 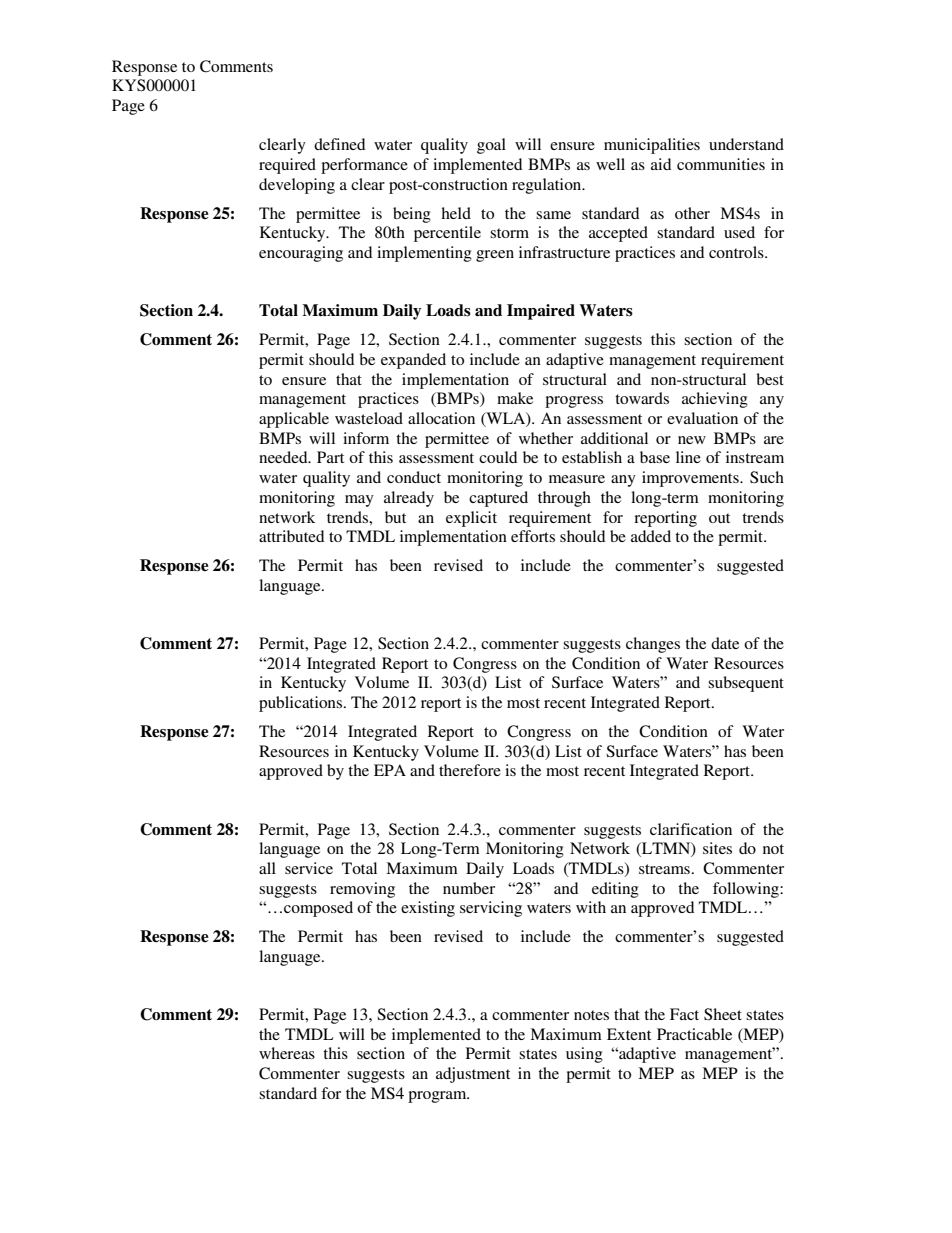 What do you see at coordinates (491, 909) in the image?
I see `servicing` at bounding box center [491, 909].
